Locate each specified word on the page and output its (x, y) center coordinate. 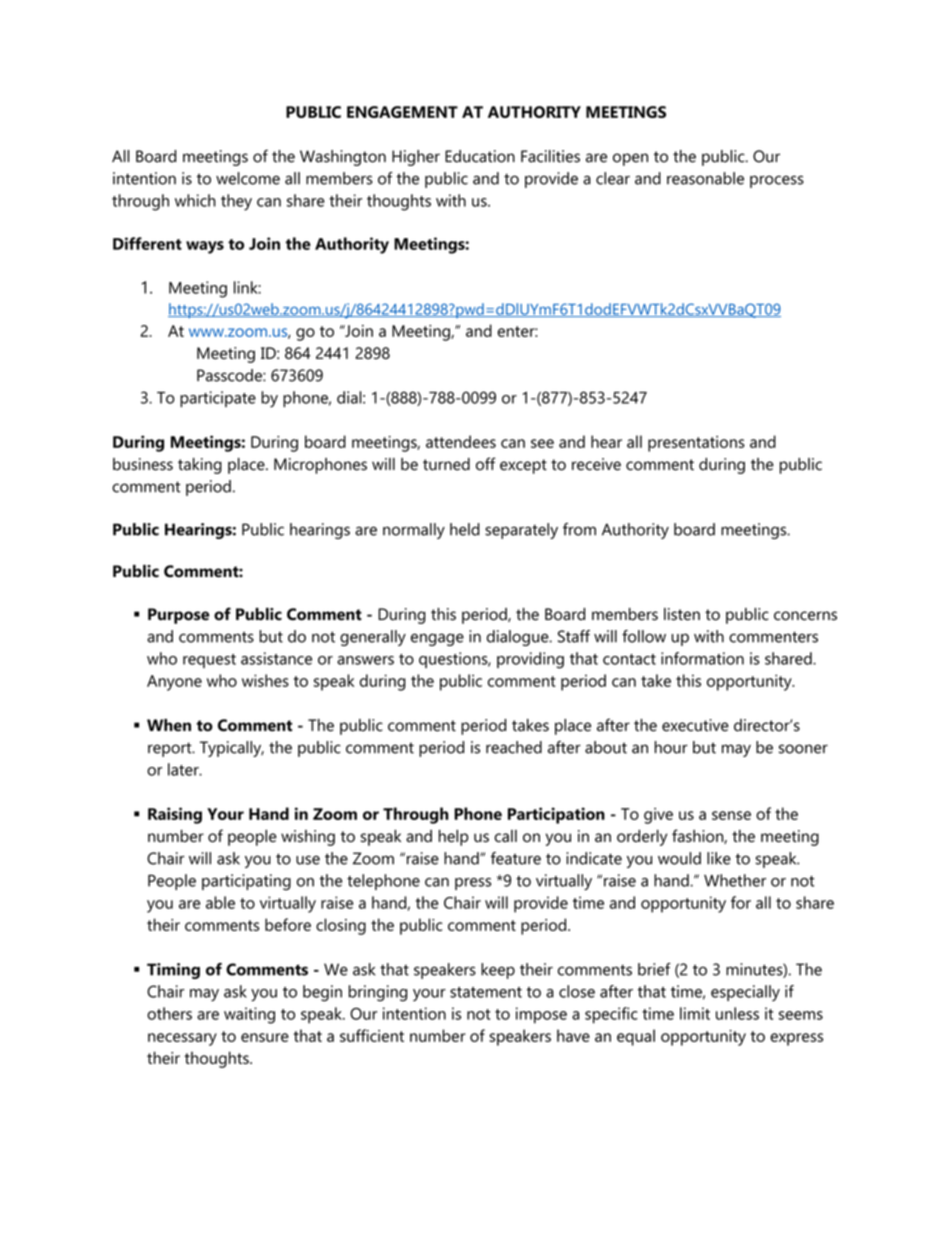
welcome (248, 178)
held (465, 529)
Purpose (178, 616)
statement (486, 992)
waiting (249, 1015)
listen (682, 614)
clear (613, 178)
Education (480, 156)
